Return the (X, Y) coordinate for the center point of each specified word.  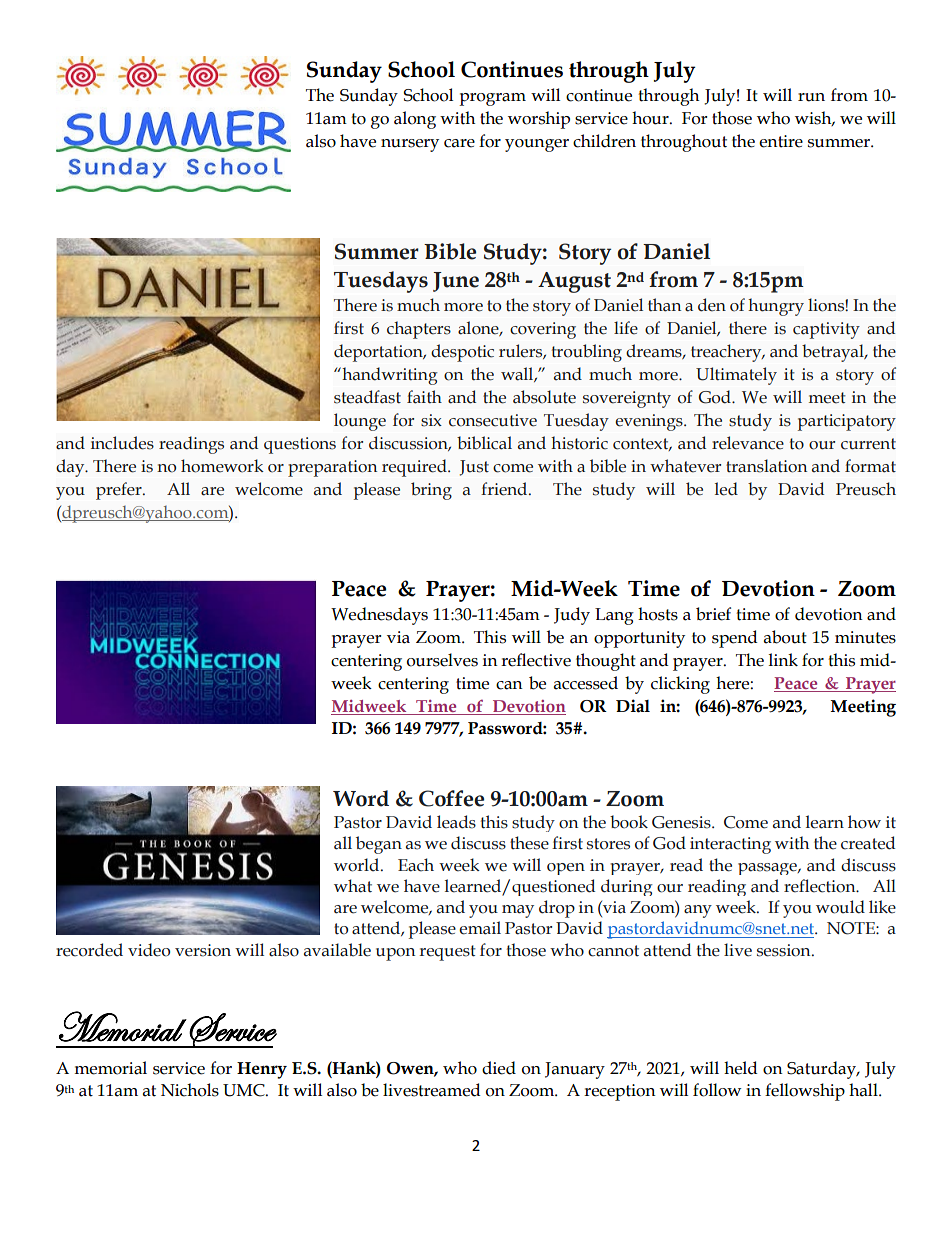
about (785, 637)
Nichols (190, 1090)
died (499, 1068)
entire (781, 141)
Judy (572, 616)
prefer (120, 491)
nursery (410, 145)
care (459, 143)
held (741, 1068)
